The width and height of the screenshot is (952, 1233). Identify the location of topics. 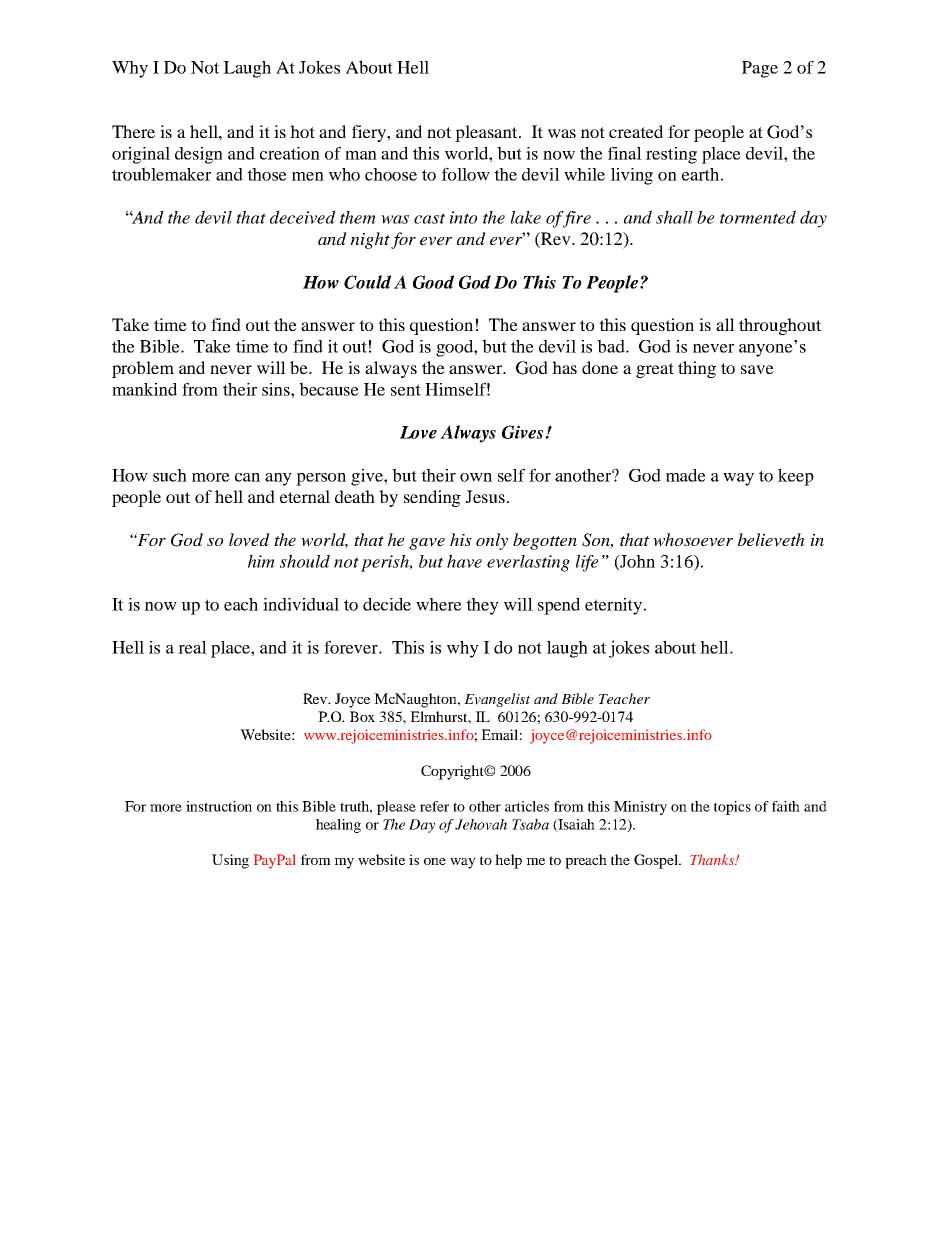
(732, 808).
